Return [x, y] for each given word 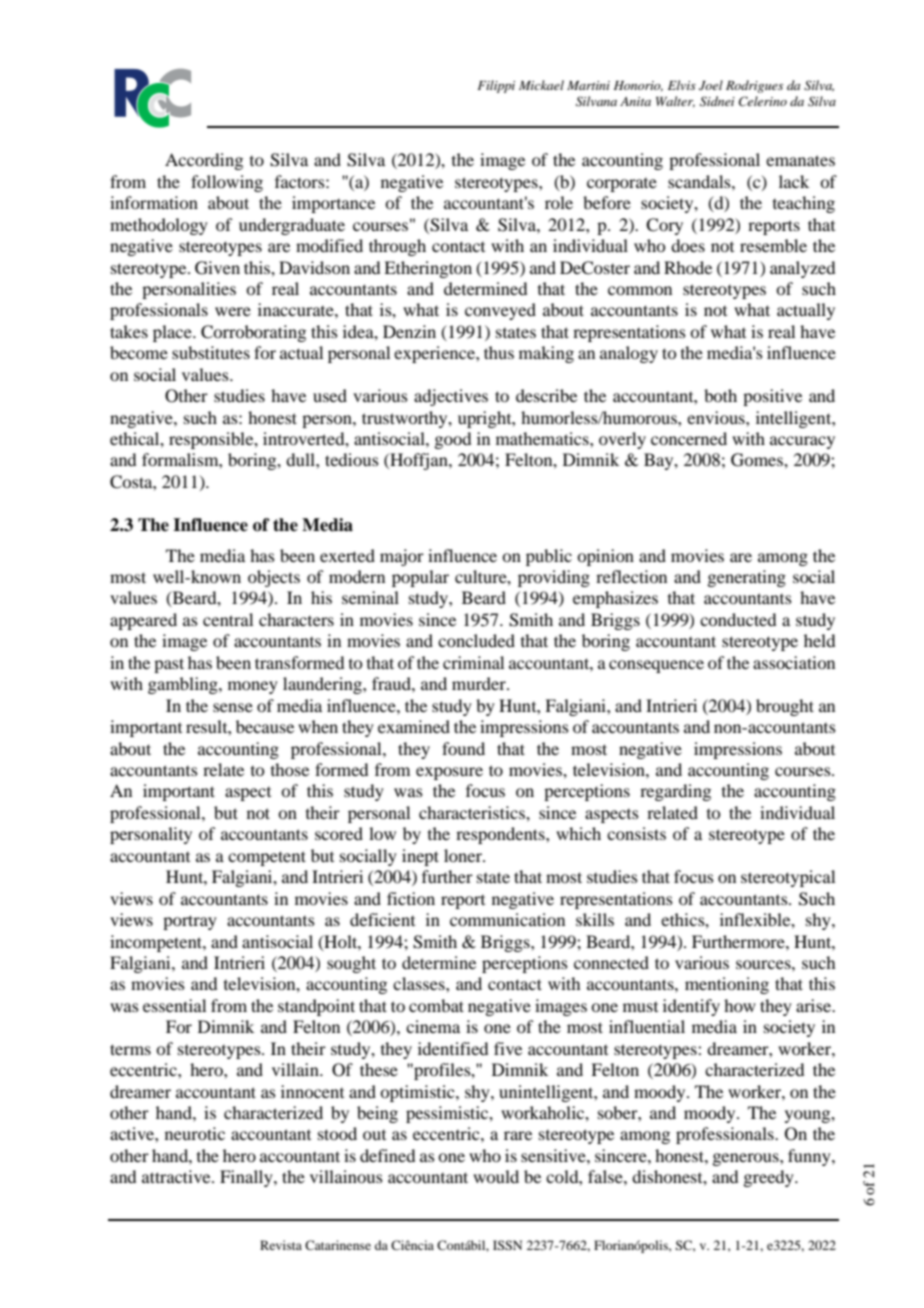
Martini [588, 85]
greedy [769, 1178]
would [496, 1176]
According [204, 161]
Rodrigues [754, 86]
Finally [247, 1178]
